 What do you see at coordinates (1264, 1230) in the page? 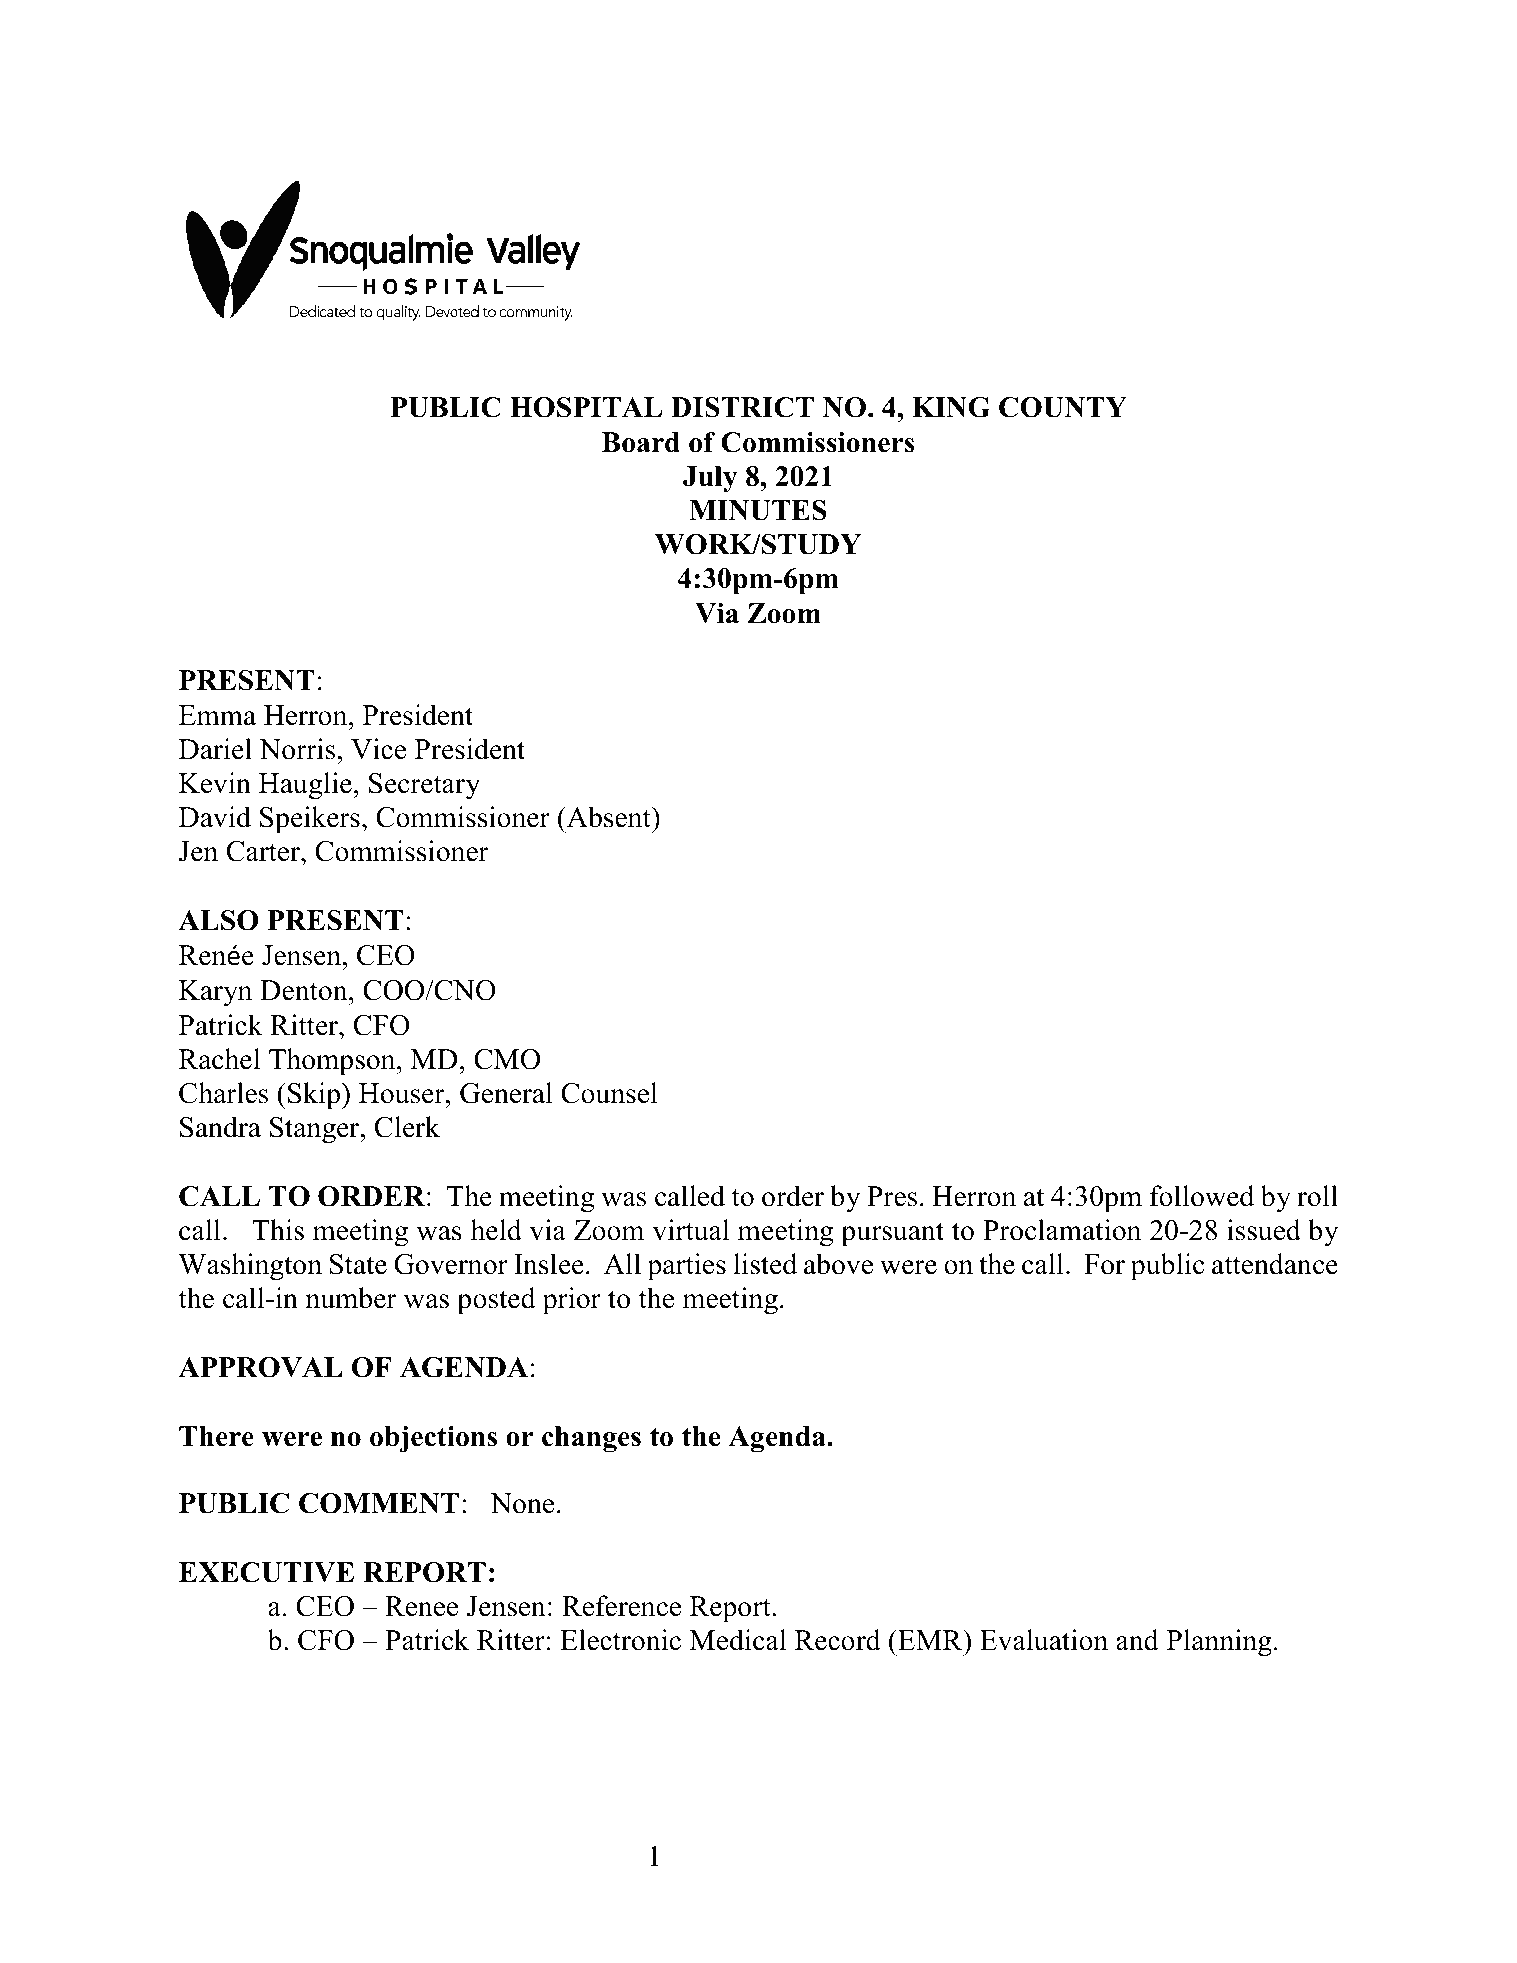
I see `issued` at bounding box center [1264, 1230].
